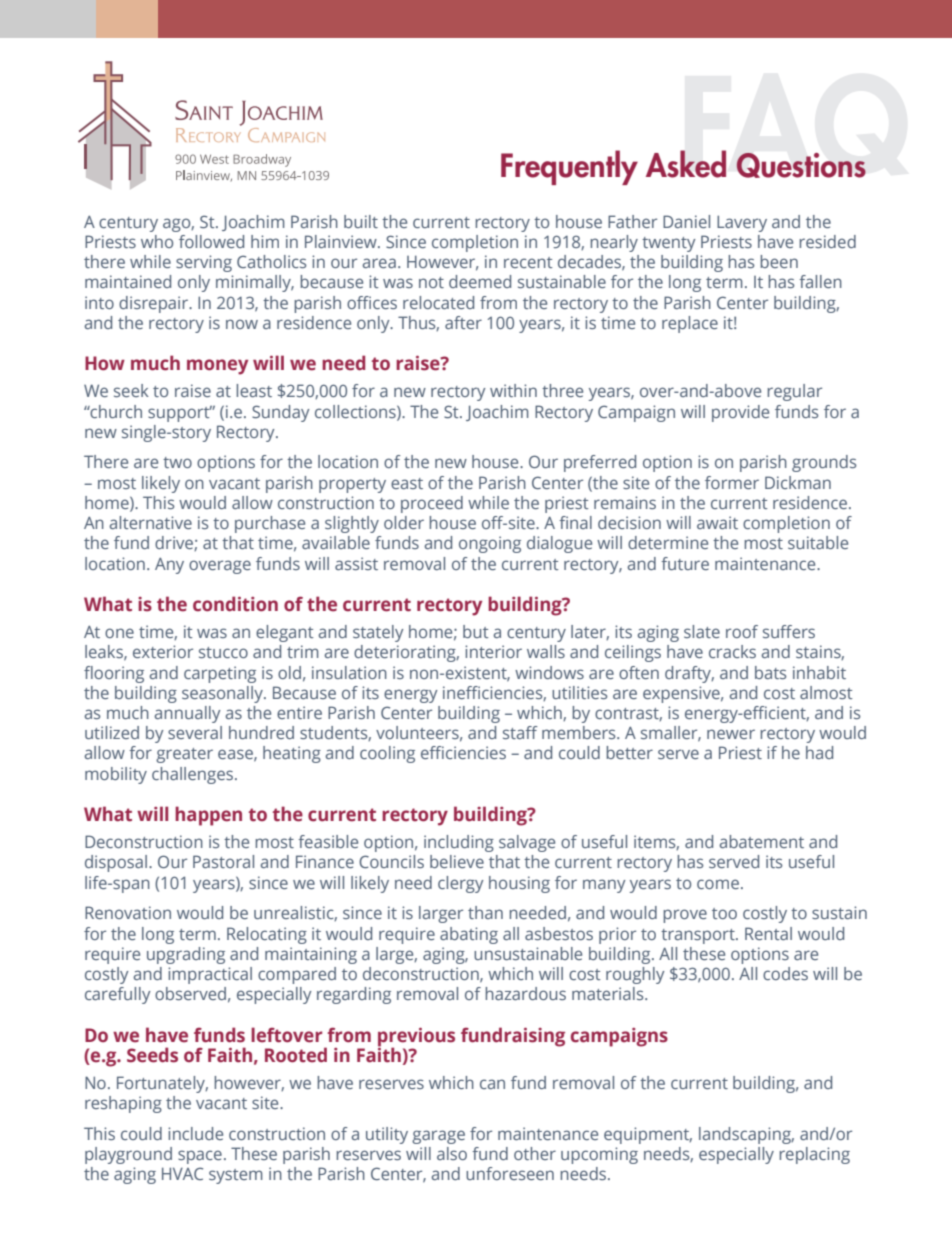 Image resolution: width=952 pixels, height=1233 pixels. What do you see at coordinates (361, 221) in the page?
I see `built` at bounding box center [361, 221].
